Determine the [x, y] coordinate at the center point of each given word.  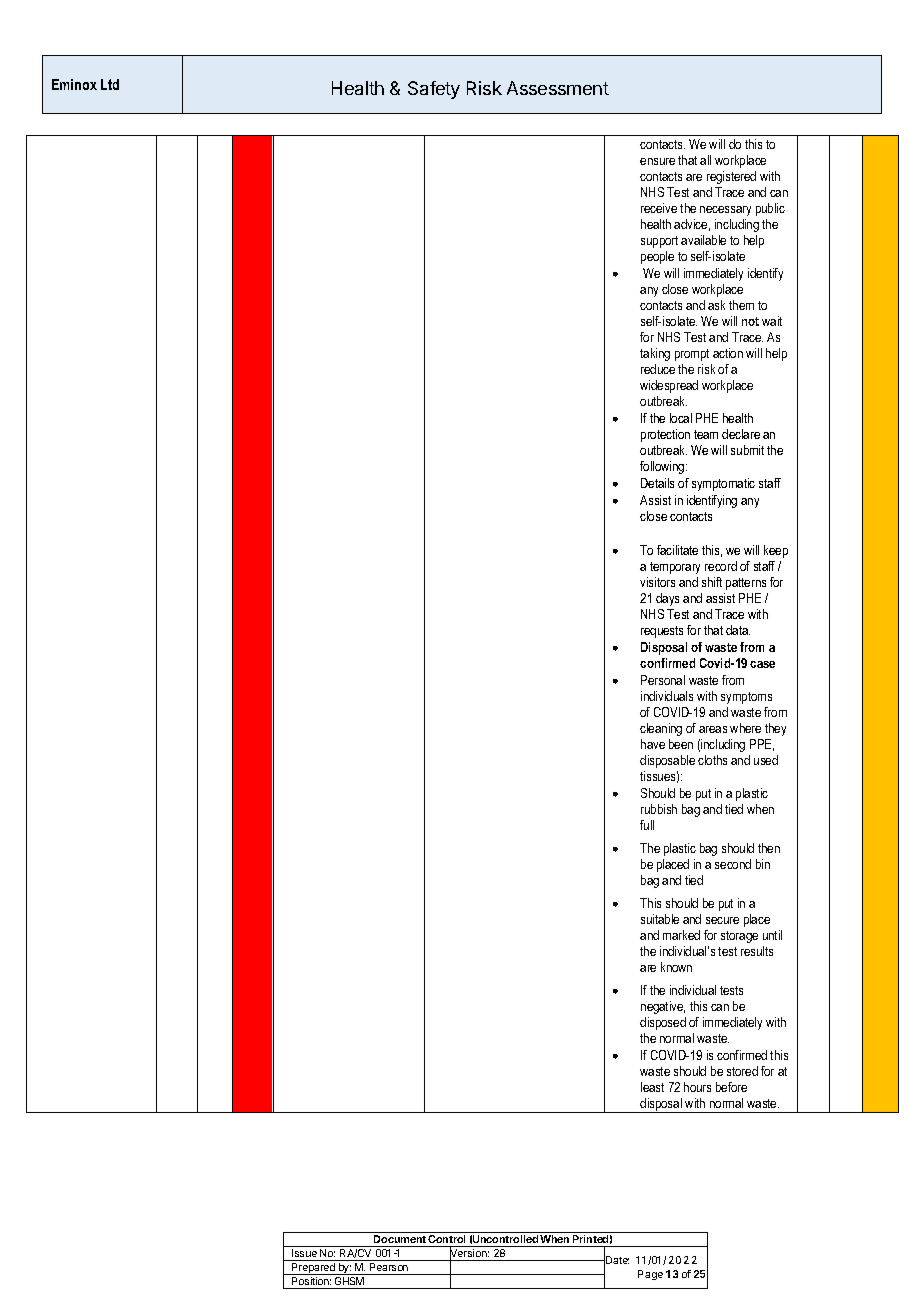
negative [663, 1007]
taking [655, 354]
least [652, 1087]
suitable [660, 919]
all [705, 160]
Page [650, 1275]
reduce [658, 369]
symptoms [746, 698]
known [676, 967]
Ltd [110, 84]
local [681, 418]
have [653, 744]
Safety [434, 90]
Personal [663, 680]
